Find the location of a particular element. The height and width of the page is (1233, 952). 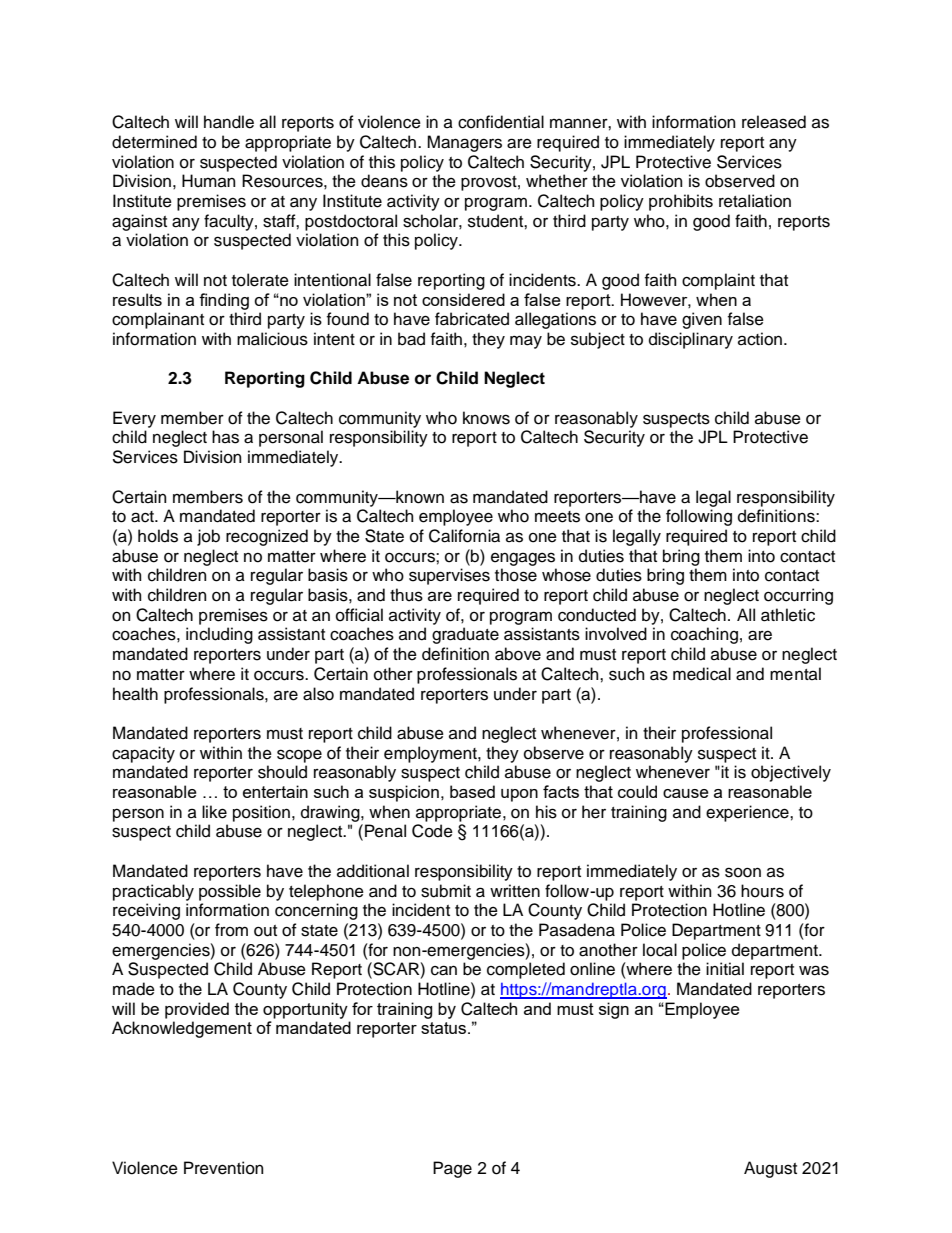

Human is located at coordinates (209, 181).
